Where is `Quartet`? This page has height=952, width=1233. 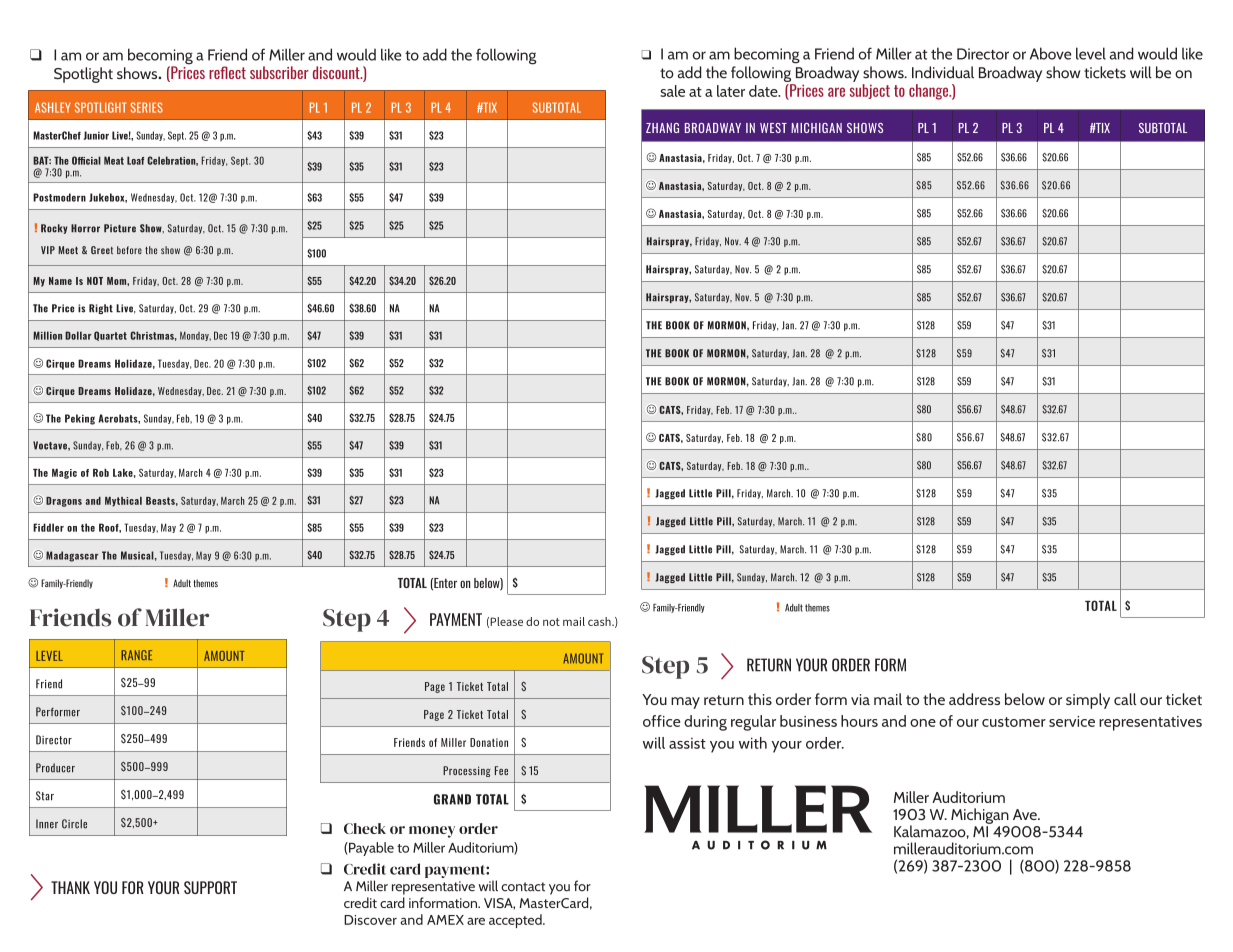 Quartet is located at coordinates (110, 336).
